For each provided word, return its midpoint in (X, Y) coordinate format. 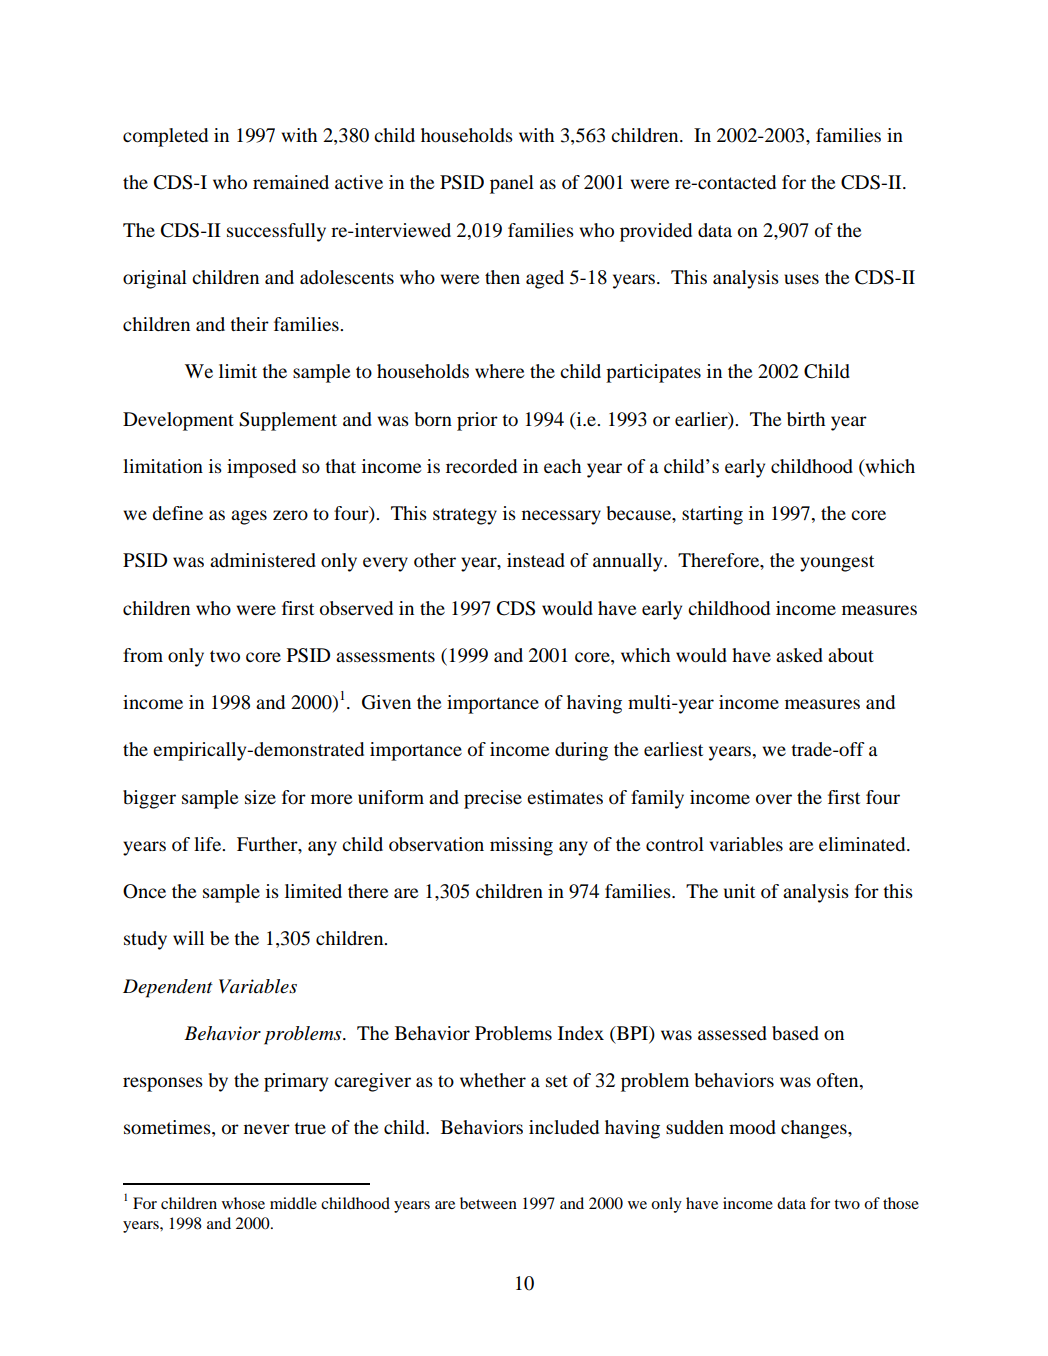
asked (799, 655)
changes (815, 1129)
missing (521, 846)
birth (806, 419)
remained (291, 182)
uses (801, 279)
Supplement (288, 421)
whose (243, 1203)
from (143, 655)
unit (739, 891)
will (188, 938)
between (488, 1203)
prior (477, 421)
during (581, 751)
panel (512, 184)
